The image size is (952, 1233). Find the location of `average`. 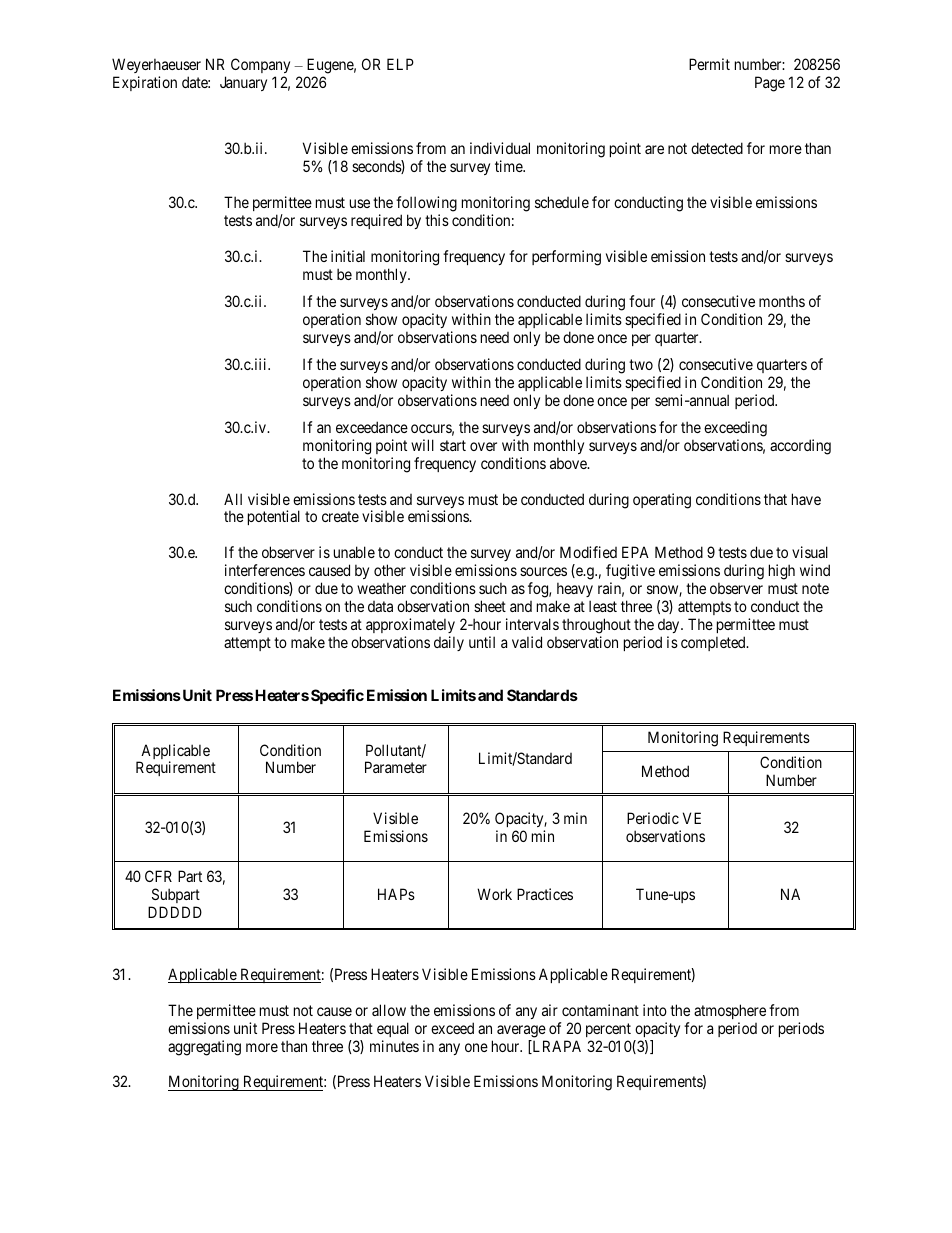

average is located at coordinates (521, 1031).
